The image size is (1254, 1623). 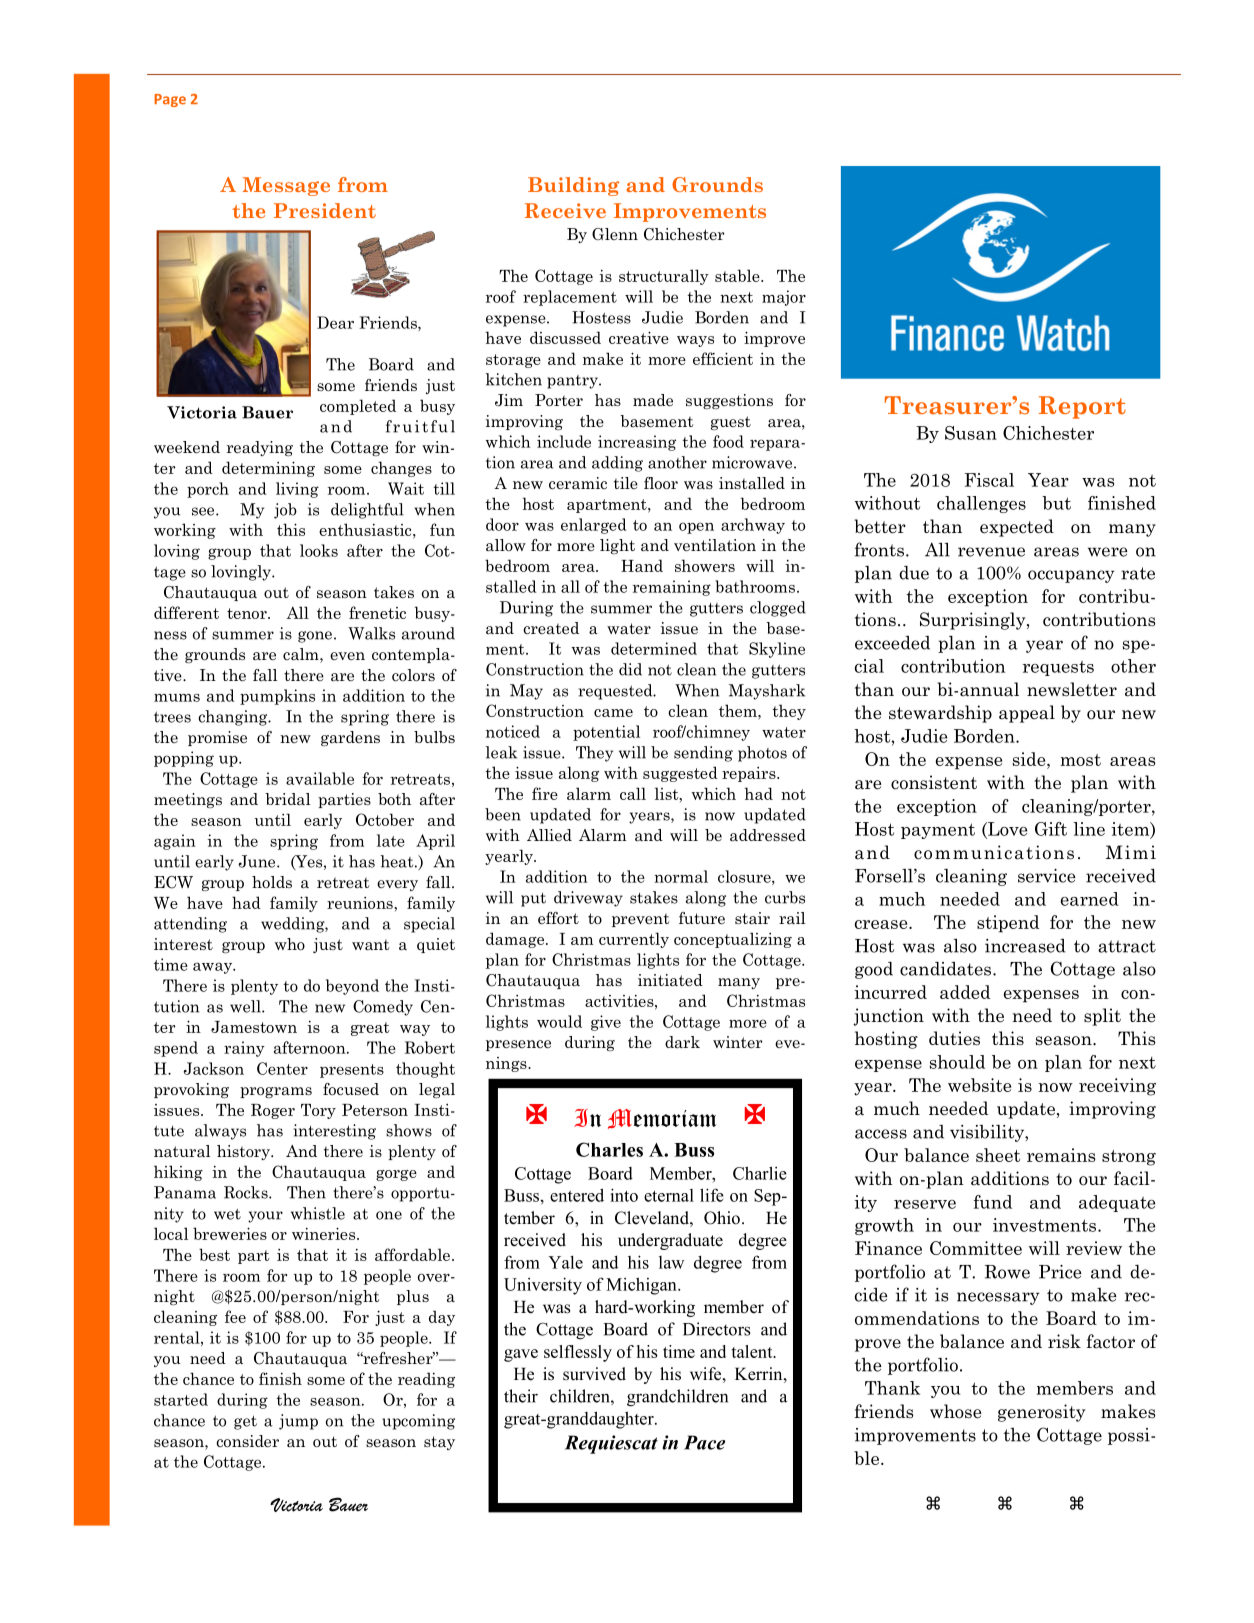 I want to click on well, so click(x=246, y=1006).
